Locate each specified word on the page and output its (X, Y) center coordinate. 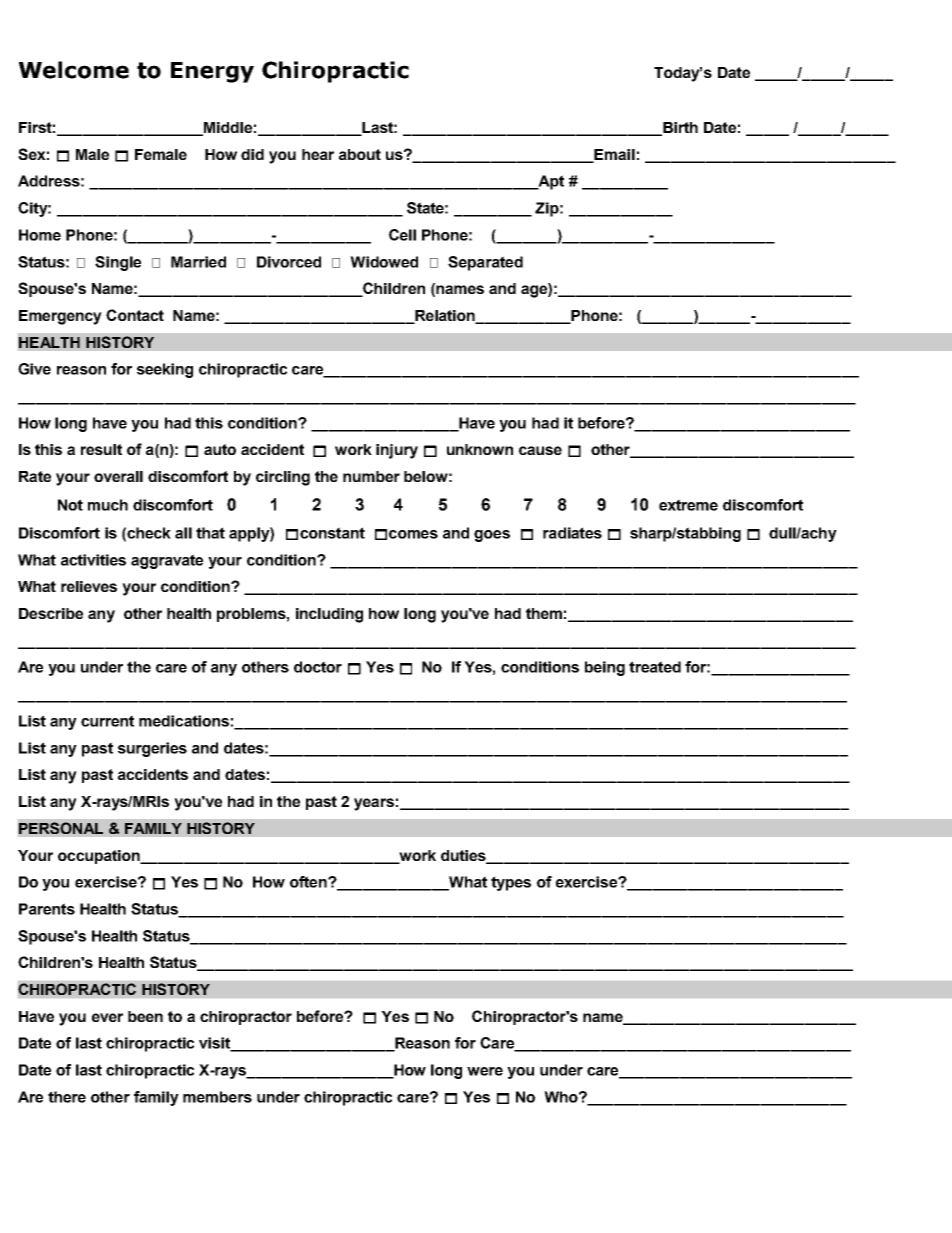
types (511, 883)
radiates (572, 533)
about (360, 154)
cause (540, 450)
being (605, 668)
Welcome (74, 70)
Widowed (384, 262)
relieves (89, 586)
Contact (135, 315)
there (67, 1097)
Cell (402, 235)
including (329, 615)
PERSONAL (61, 828)
